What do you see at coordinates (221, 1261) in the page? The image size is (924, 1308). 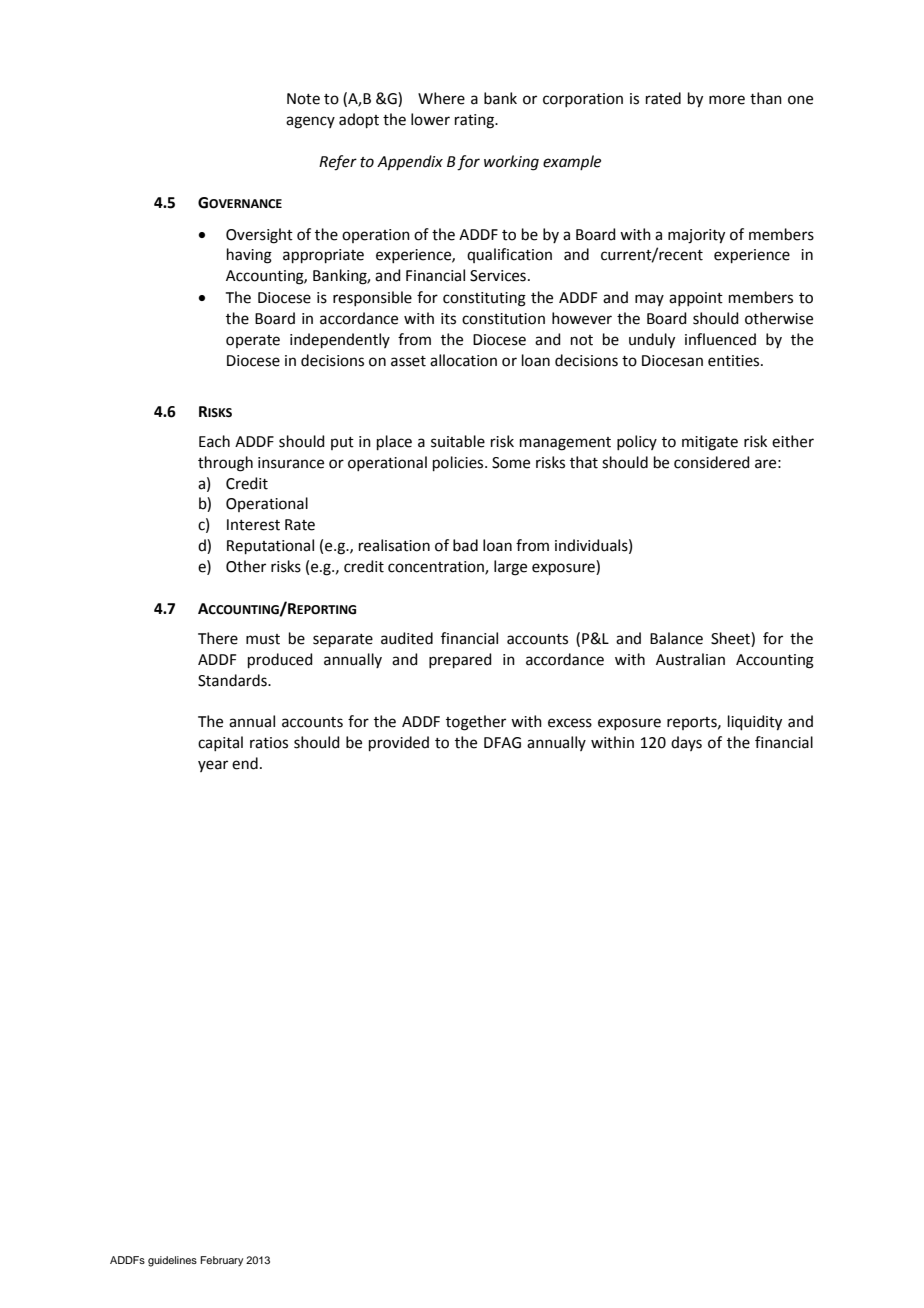 I see `February` at bounding box center [221, 1261].
